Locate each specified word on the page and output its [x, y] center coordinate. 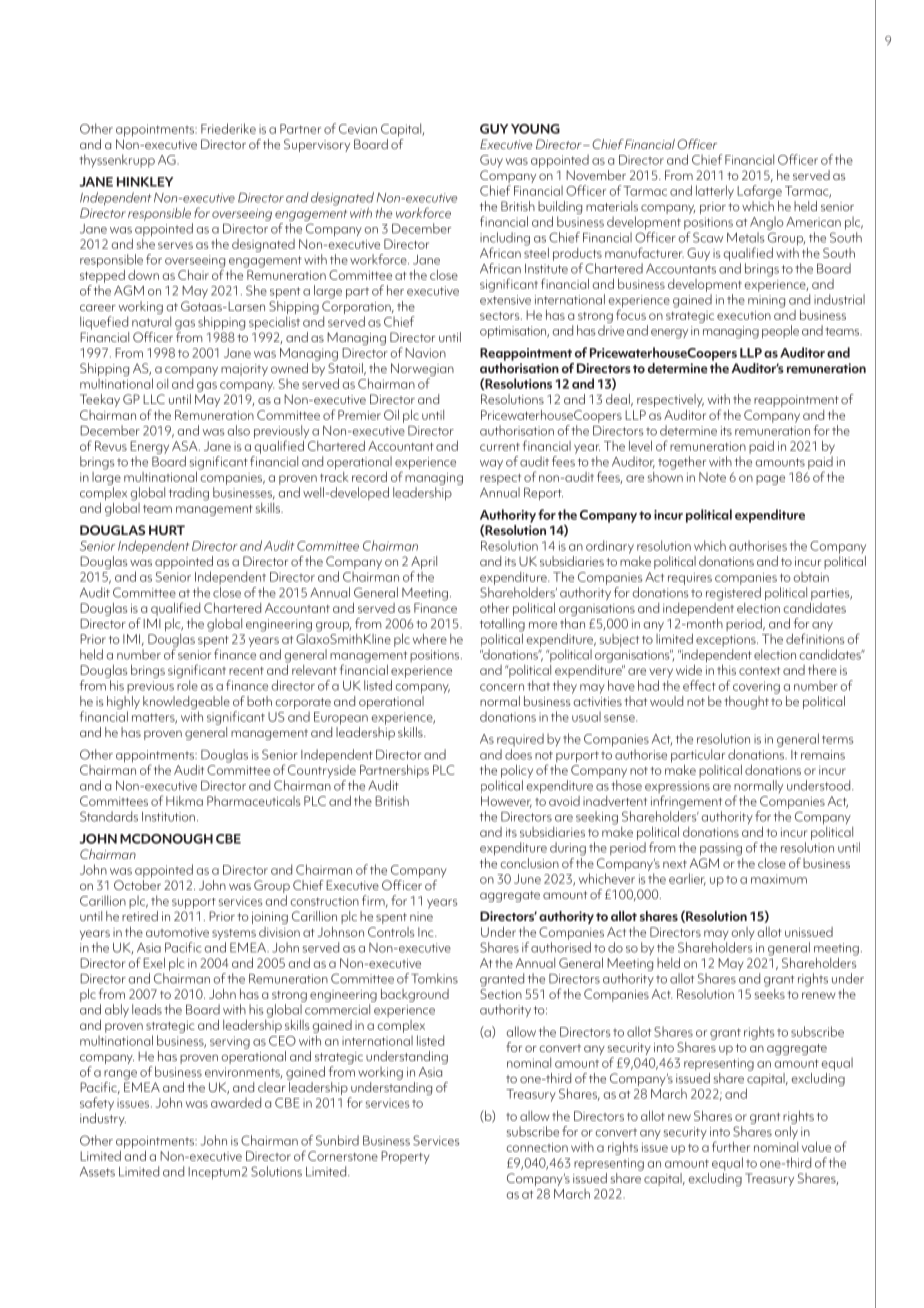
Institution [168, 817]
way [491, 464]
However [506, 802]
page [770, 480]
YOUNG [535, 129]
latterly [715, 192]
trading [189, 494]
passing [721, 849]
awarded [236, 1102]
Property [405, 1157]
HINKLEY [145, 182]
